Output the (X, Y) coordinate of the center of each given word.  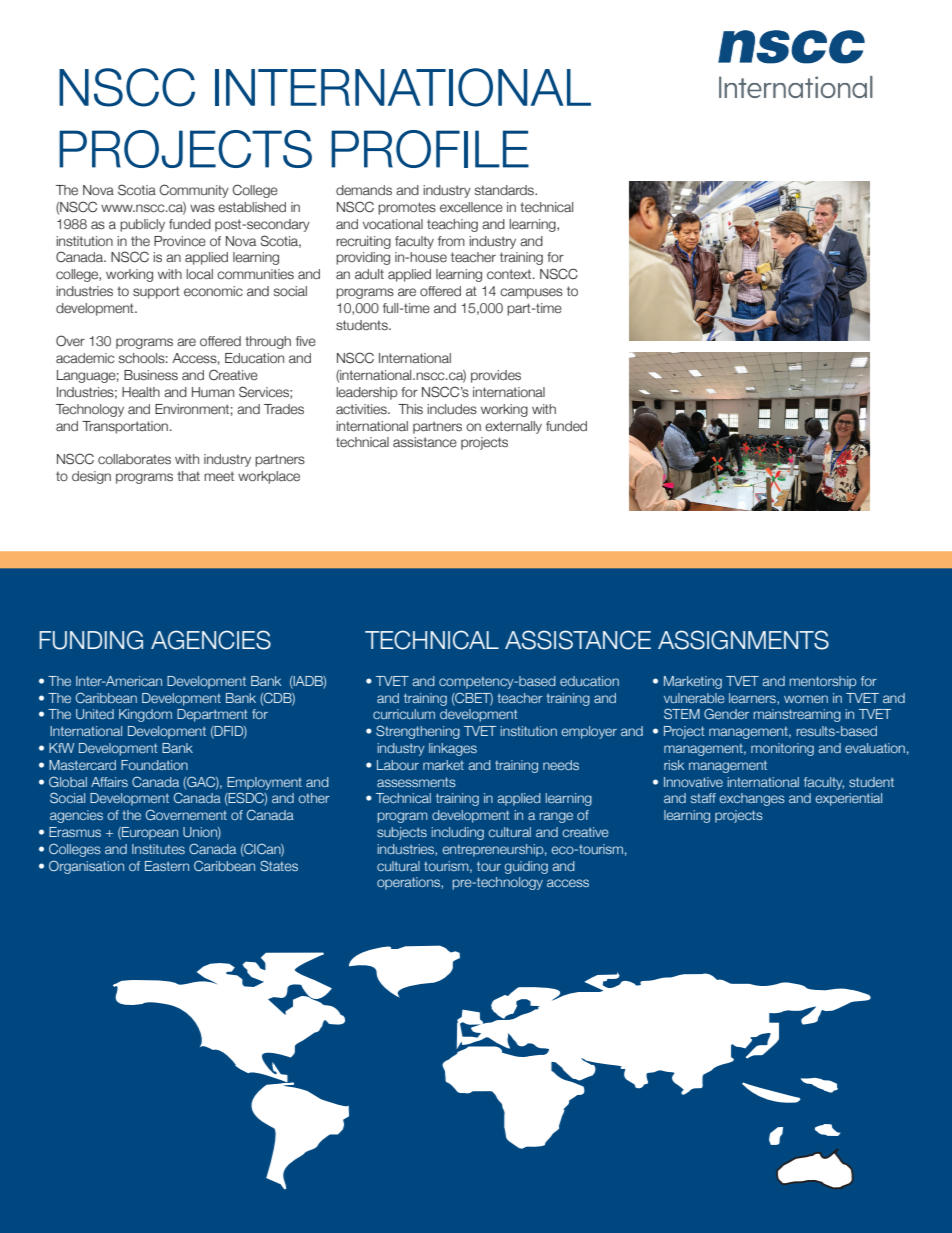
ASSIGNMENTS (743, 640)
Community (194, 191)
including (458, 833)
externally (513, 427)
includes (452, 409)
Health (141, 392)
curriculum (404, 714)
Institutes (158, 849)
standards (505, 190)
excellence (471, 207)
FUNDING (91, 640)
